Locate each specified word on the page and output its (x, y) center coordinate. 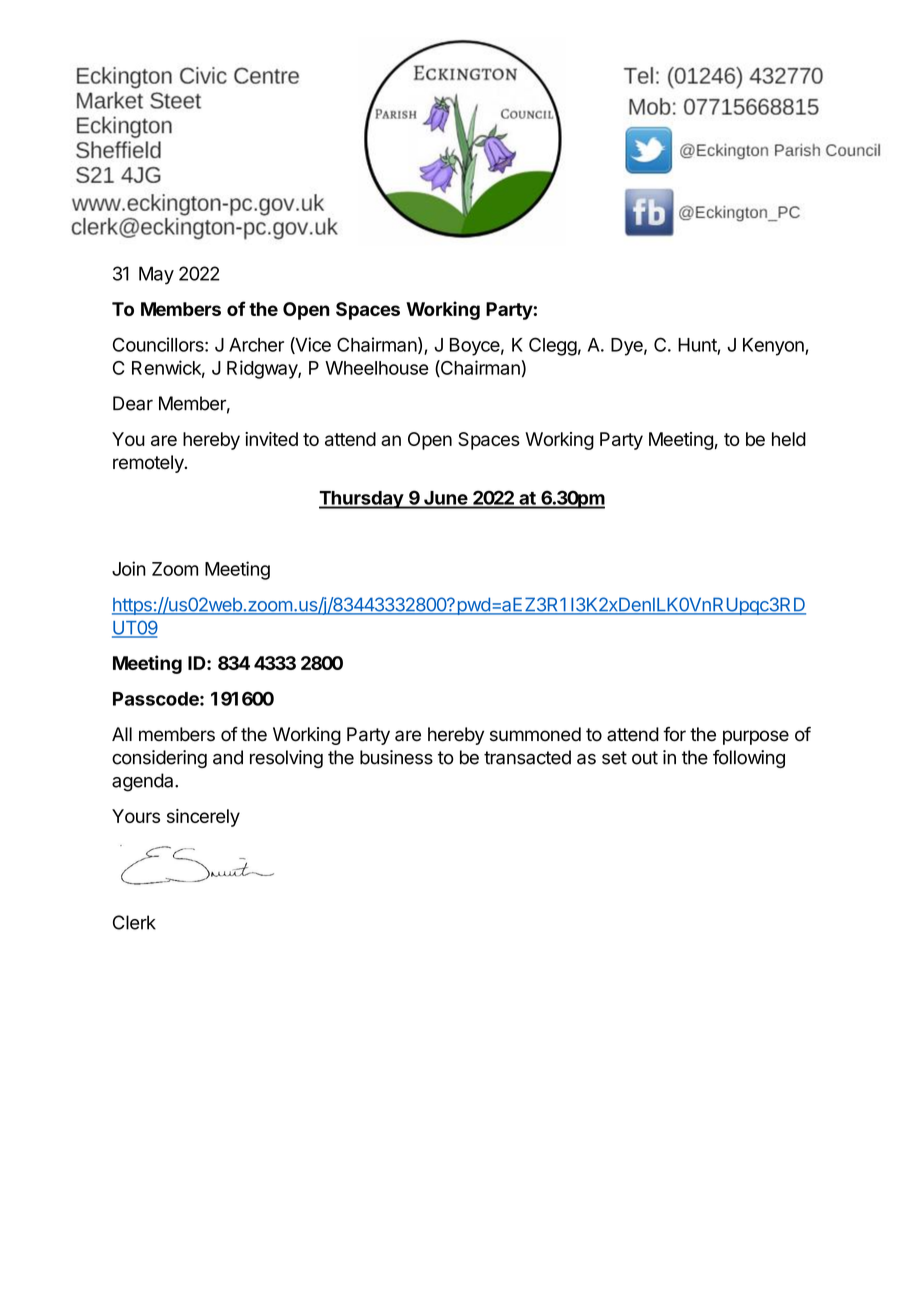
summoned (535, 734)
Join (129, 568)
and (228, 757)
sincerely (203, 818)
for (674, 734)
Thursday (362, 500)
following (749, 759)
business (396, 757)
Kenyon (774, 347)
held (789, 439)
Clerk (134, 922)
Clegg (553, 346)
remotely (149, 464)
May (156, 275)
